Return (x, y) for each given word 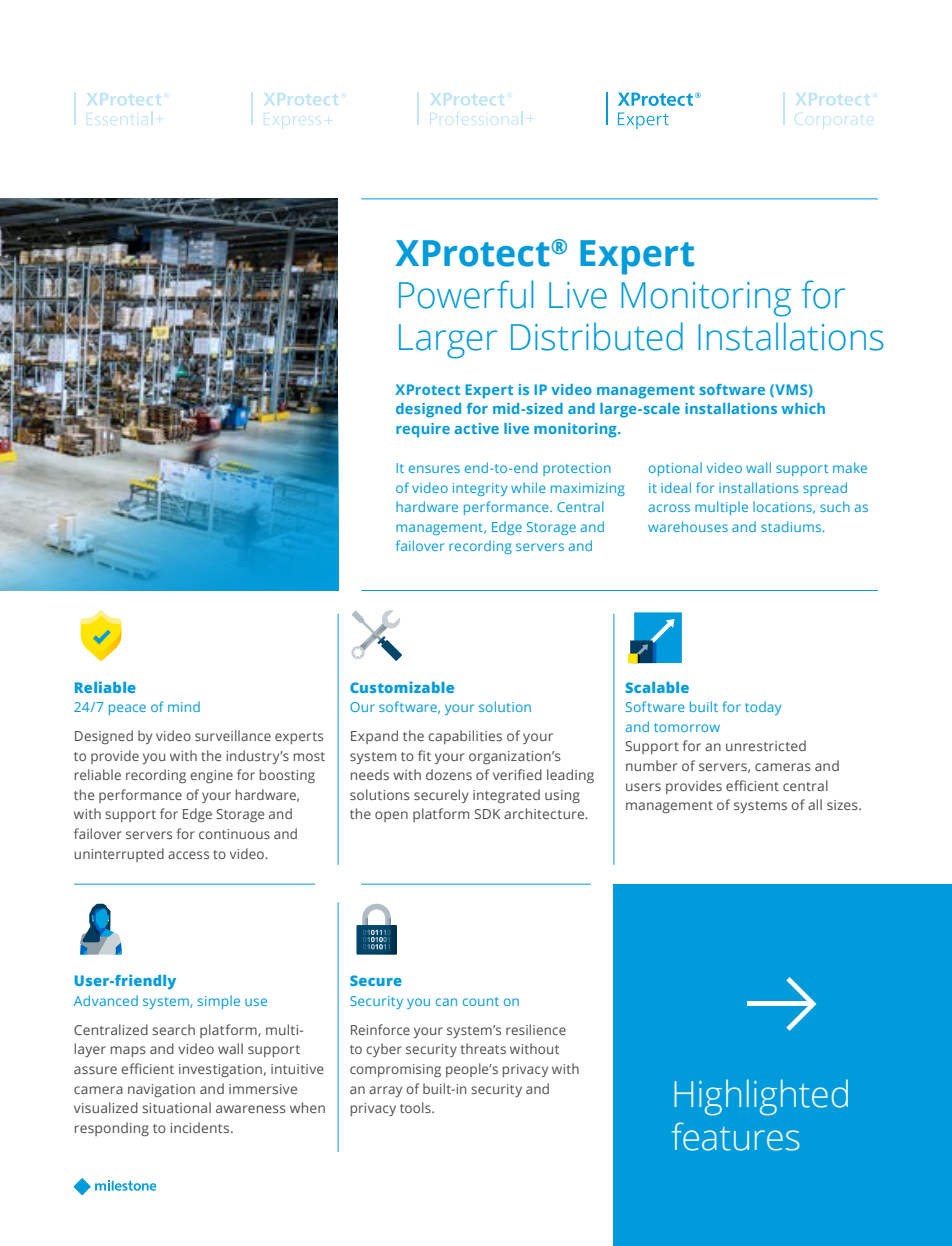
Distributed (597, 336)
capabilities (465, 737)
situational (176, 1107)
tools (416, 1107)
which (803, 408)
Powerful (466, 294)
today (763, 708)
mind (184, 706)
